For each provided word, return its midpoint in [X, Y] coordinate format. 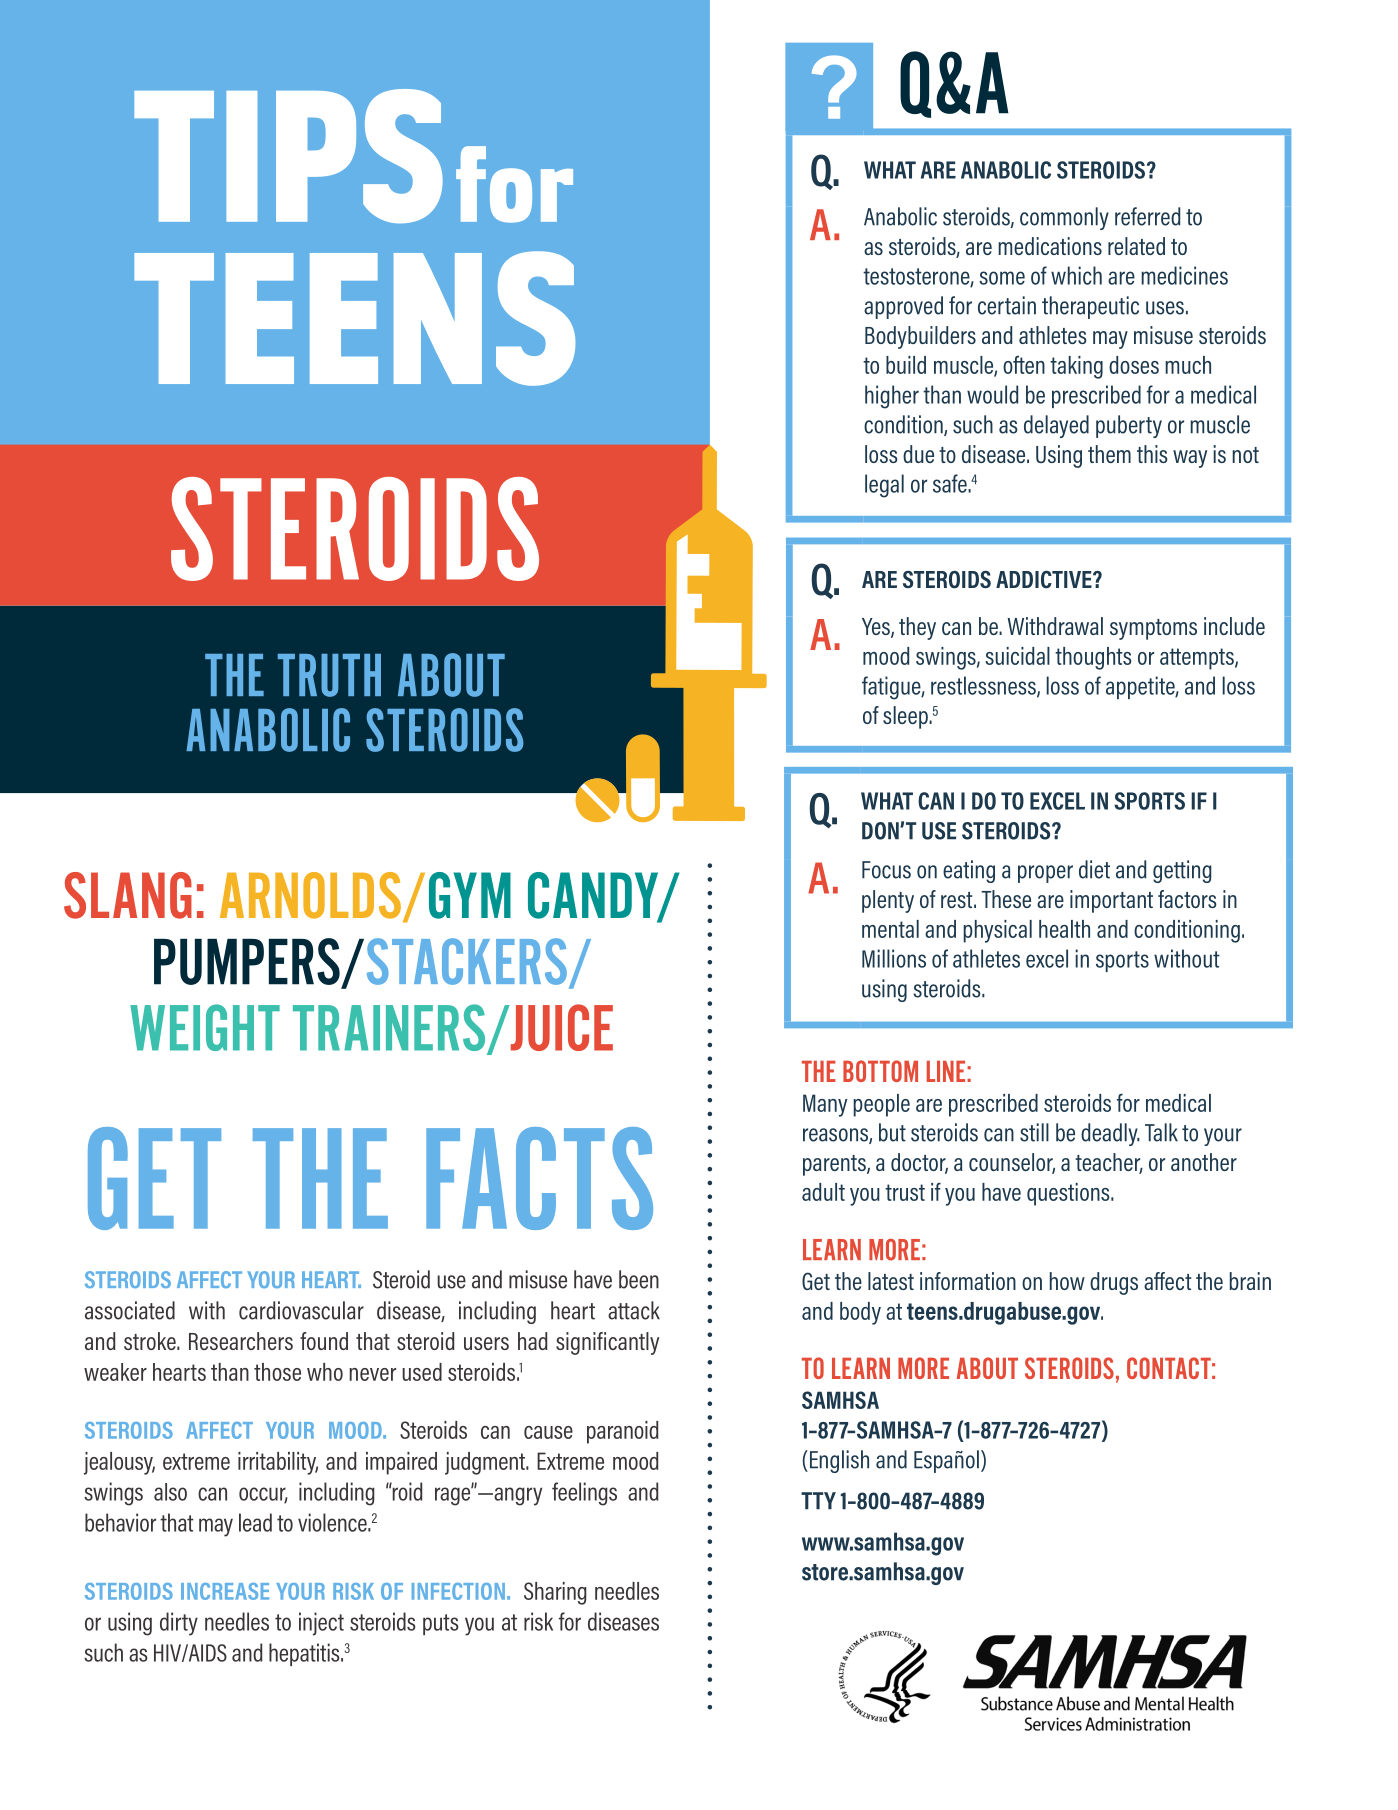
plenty [888, 901]
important [1111, 901]
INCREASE [225, 1591]
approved [903, 307]
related [1136, 246]
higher [892, 397]
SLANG [128, 895]
